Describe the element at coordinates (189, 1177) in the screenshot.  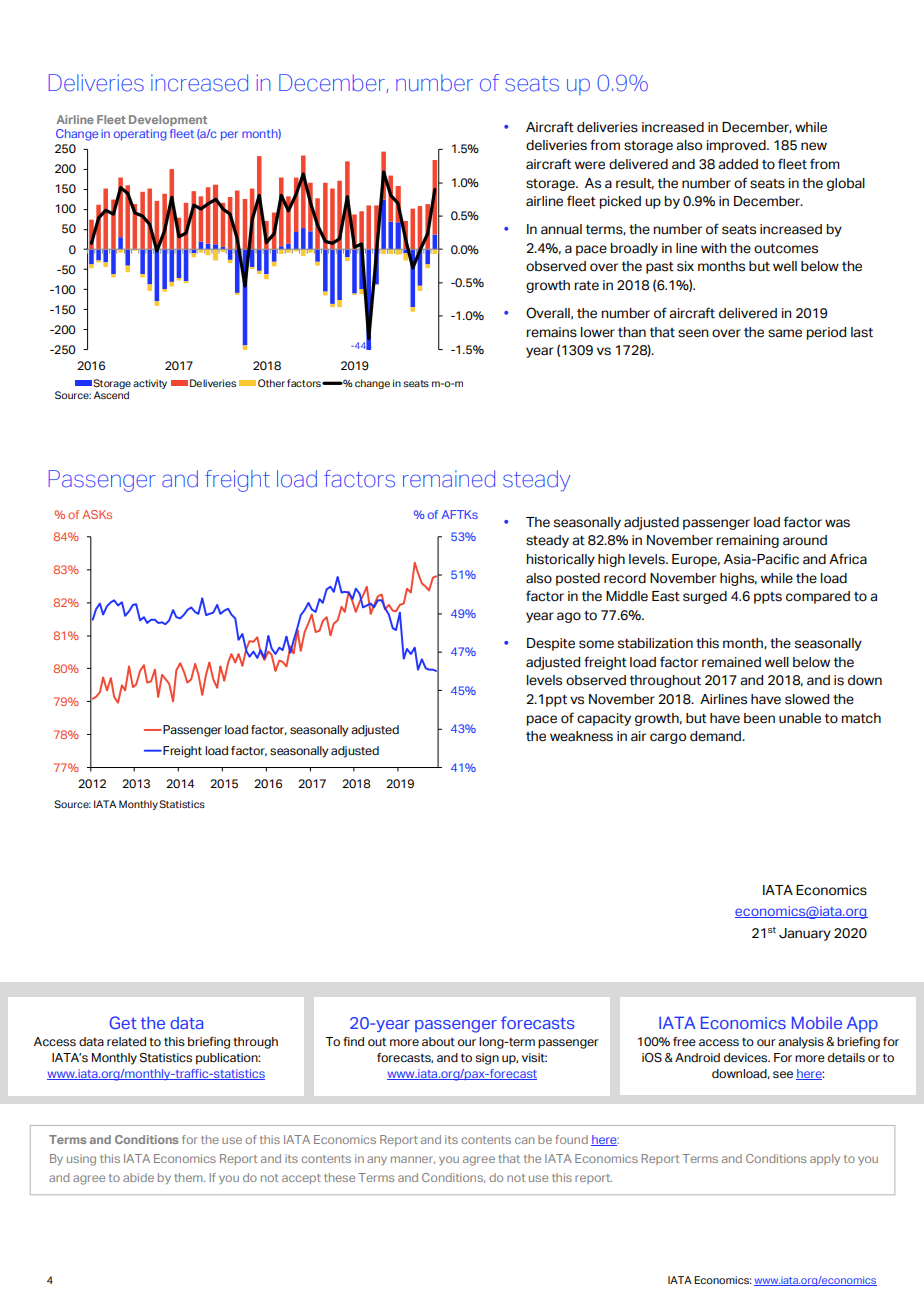
I see `them` at that location.
